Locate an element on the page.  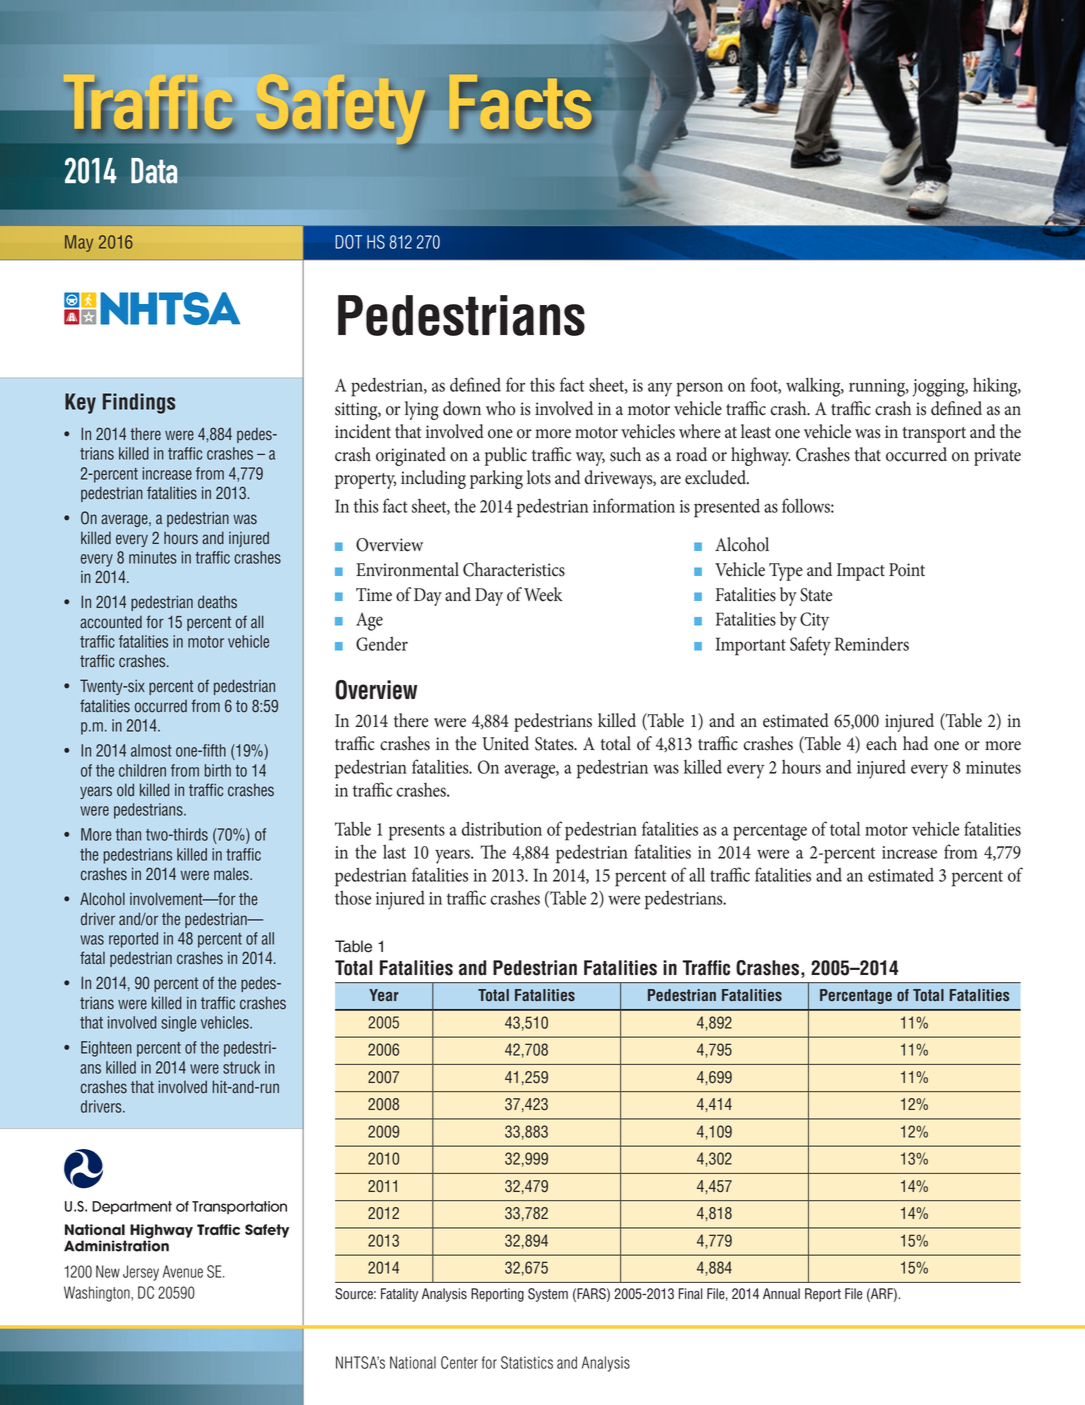
United is located at coordinates (505, 743).
